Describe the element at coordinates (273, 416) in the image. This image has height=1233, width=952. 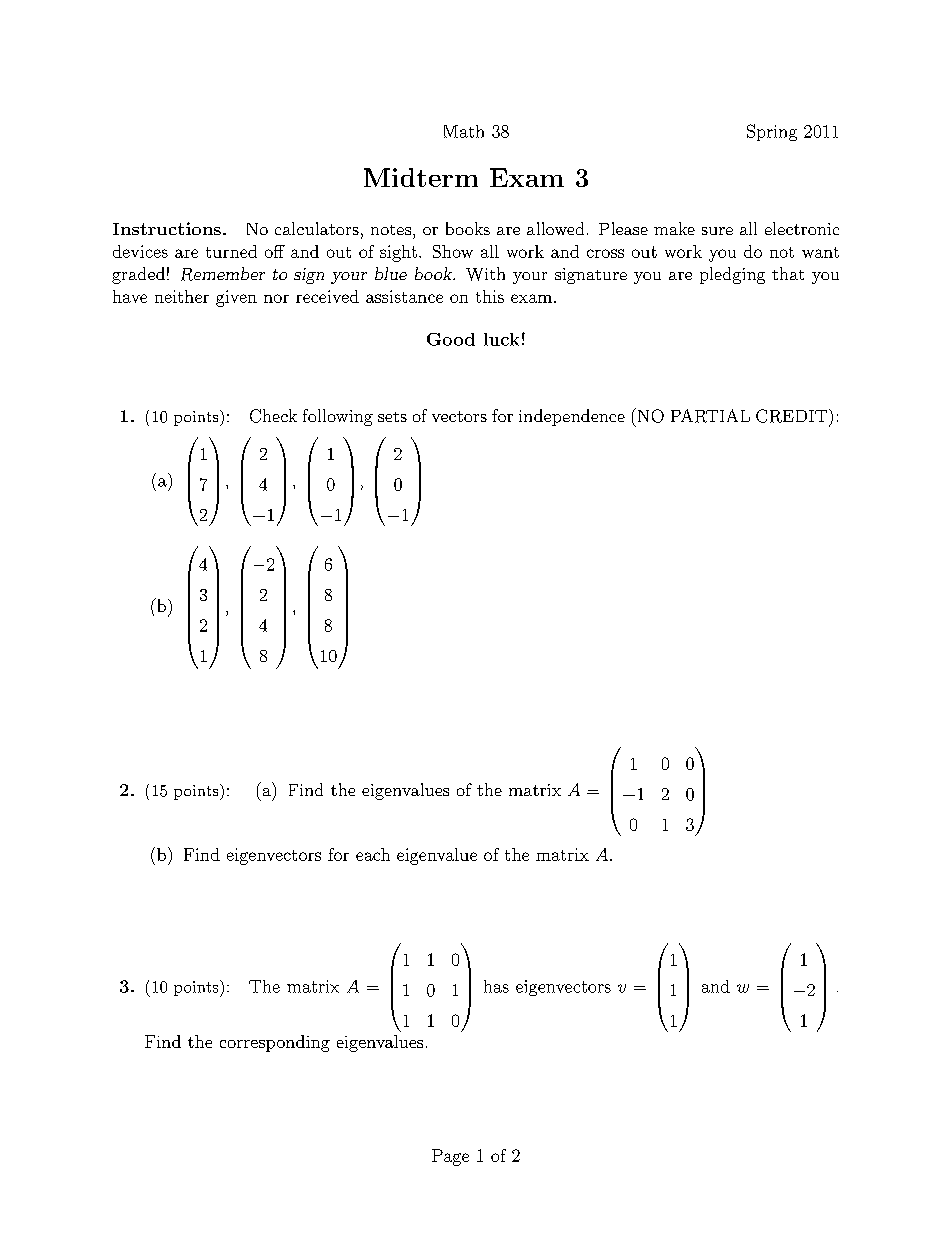
I see `Check` at that location.
